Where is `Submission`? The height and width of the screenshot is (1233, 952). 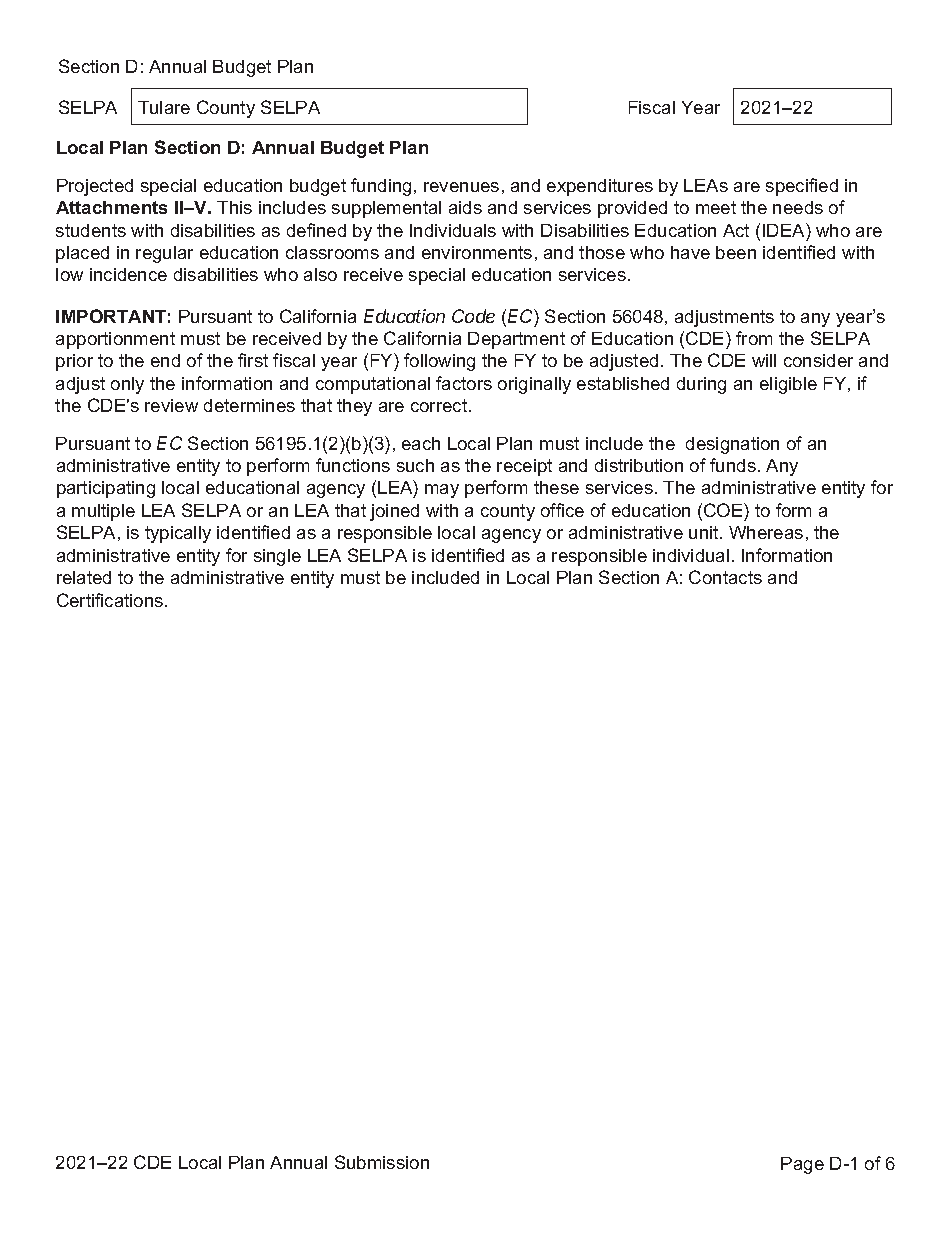 Submission is located at coordinates (382, 1162).
